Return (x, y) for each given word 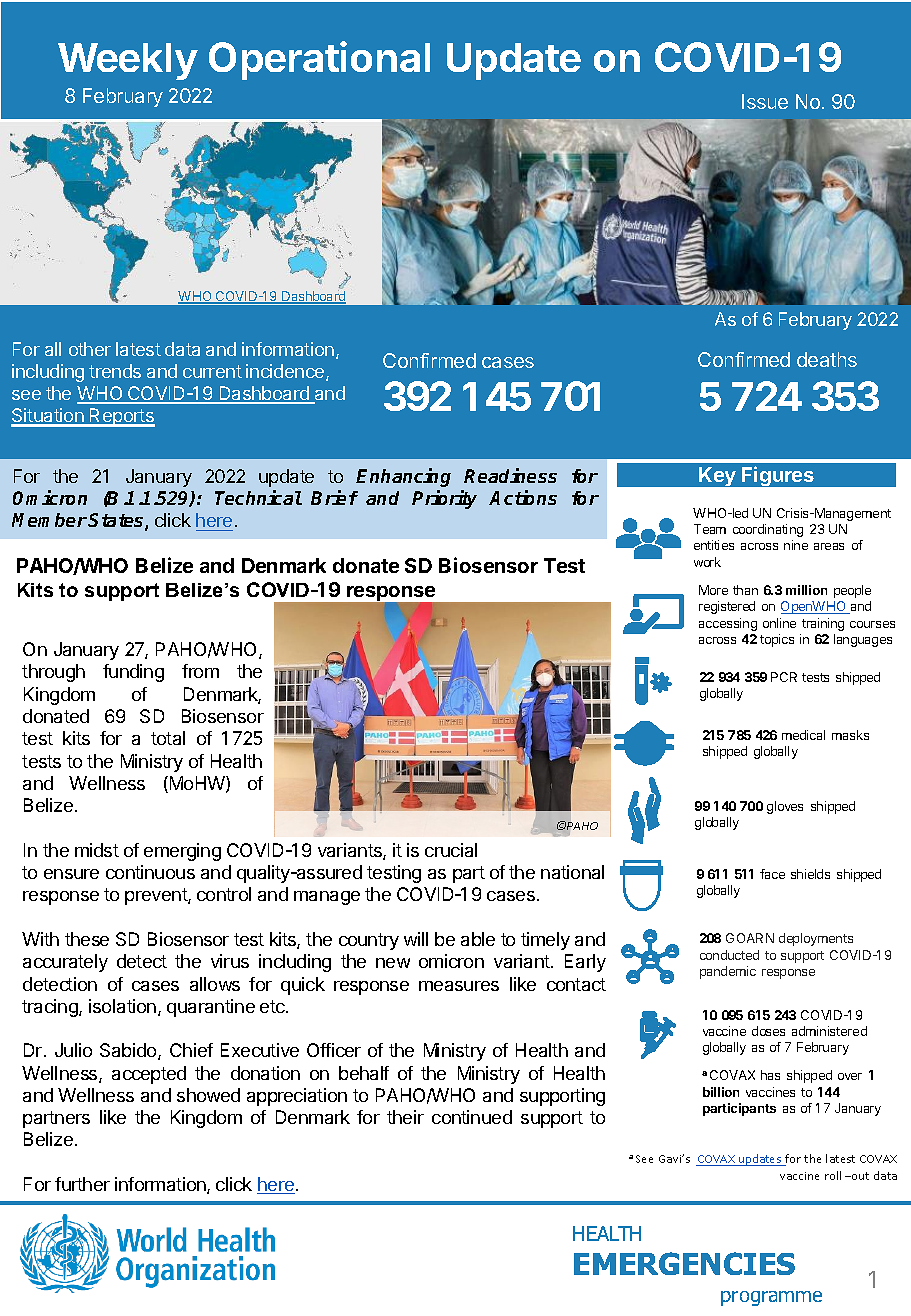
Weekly (128, 61)
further (82, 1184)
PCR (784, 677)
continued (472, 1117)
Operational (319, 60)
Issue (765, 101)
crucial (451, 850)
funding (133, 673)
